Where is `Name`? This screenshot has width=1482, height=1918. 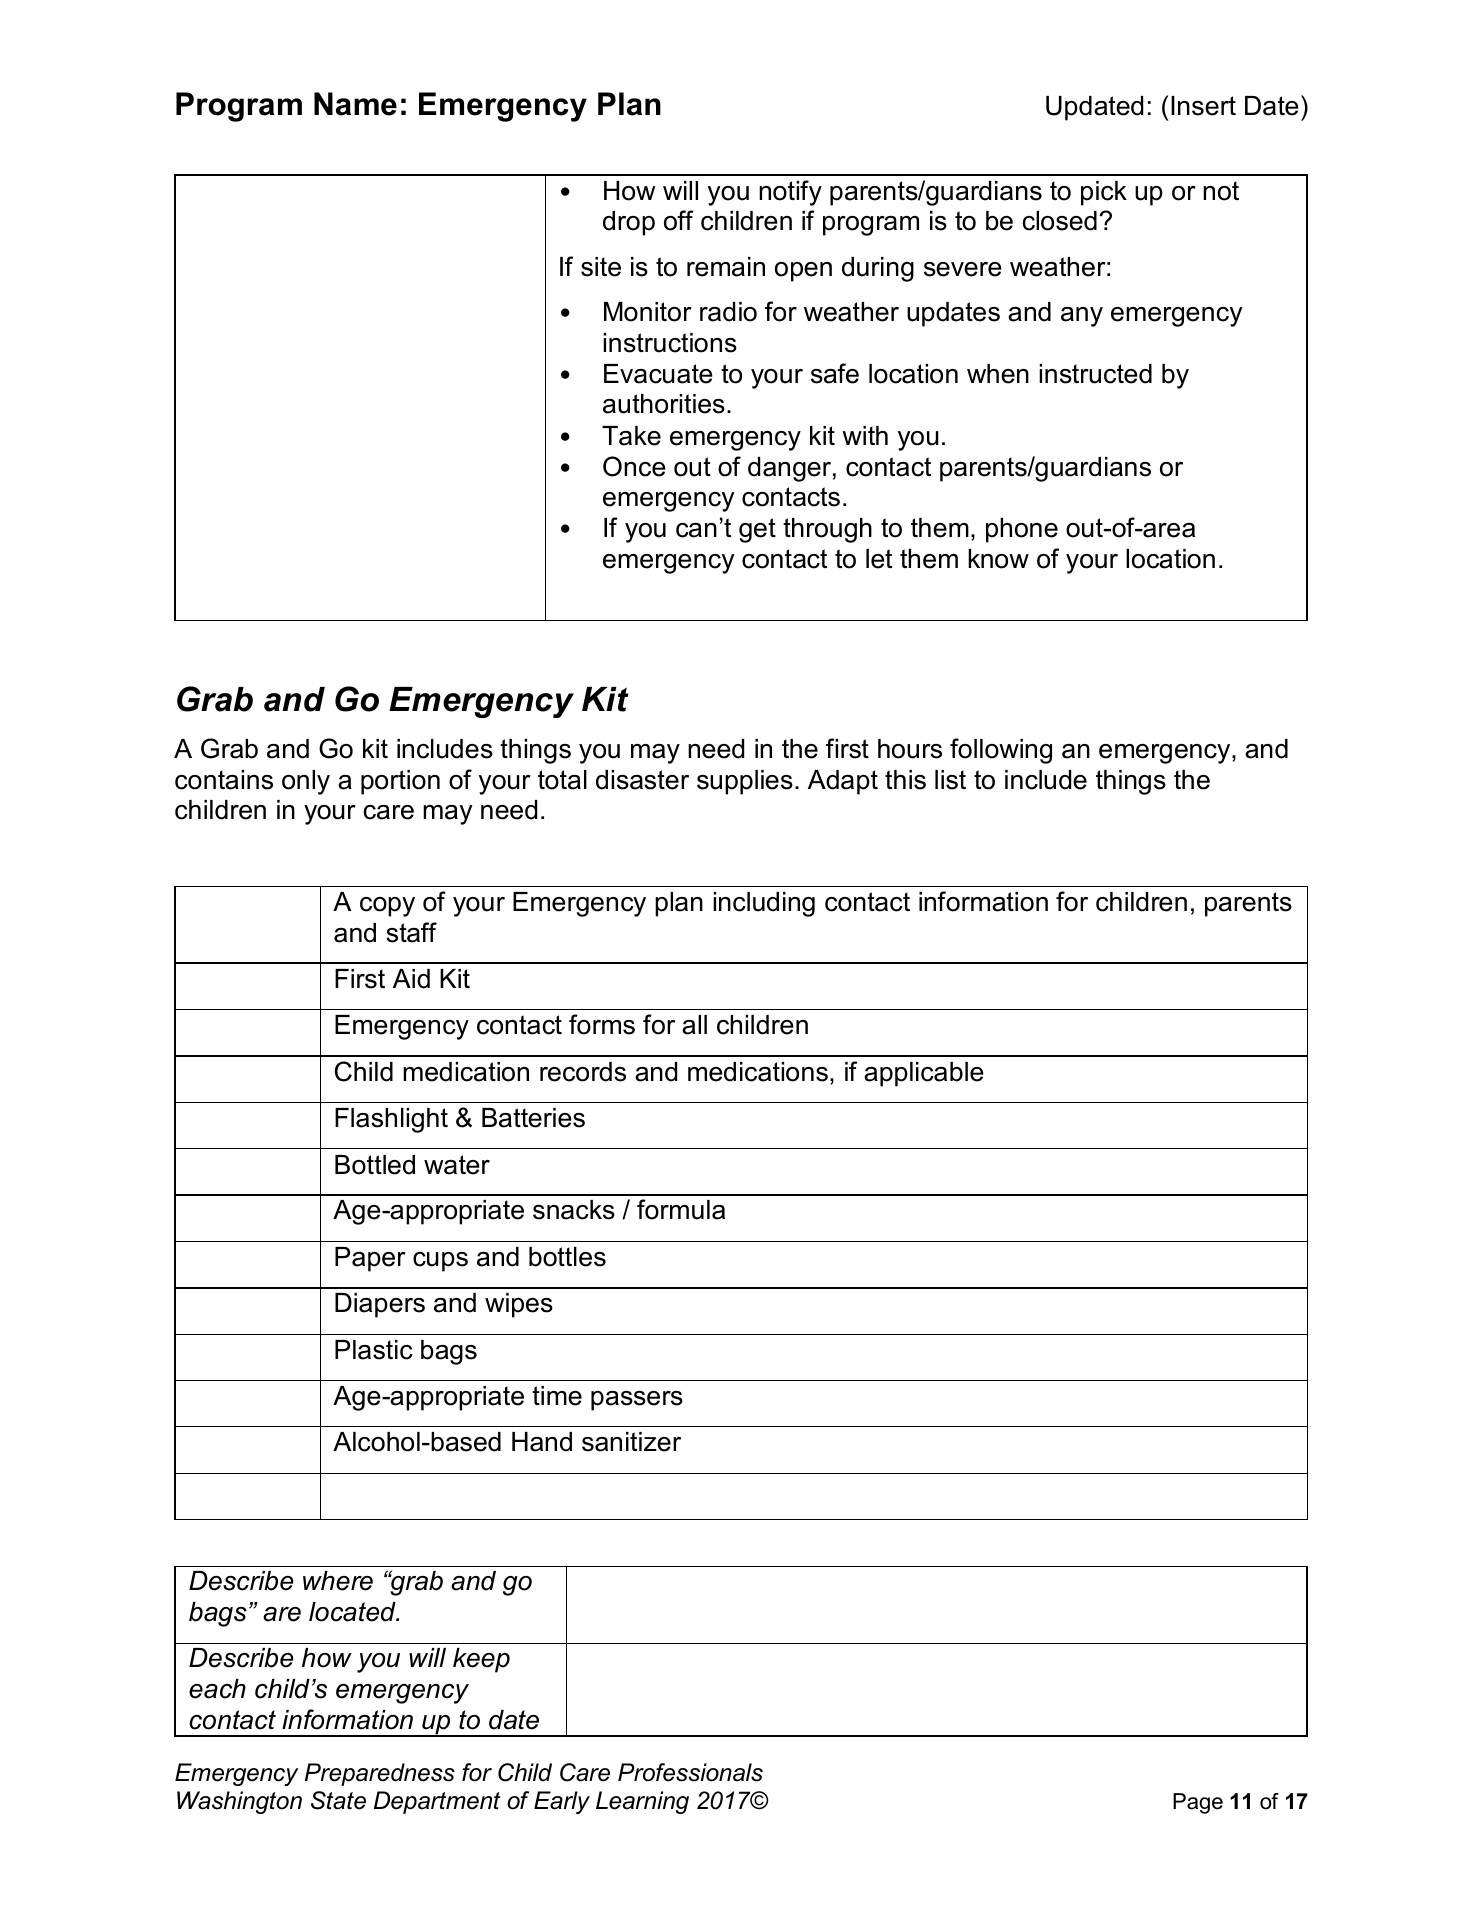 Name is located at coordinates (355, 104).
